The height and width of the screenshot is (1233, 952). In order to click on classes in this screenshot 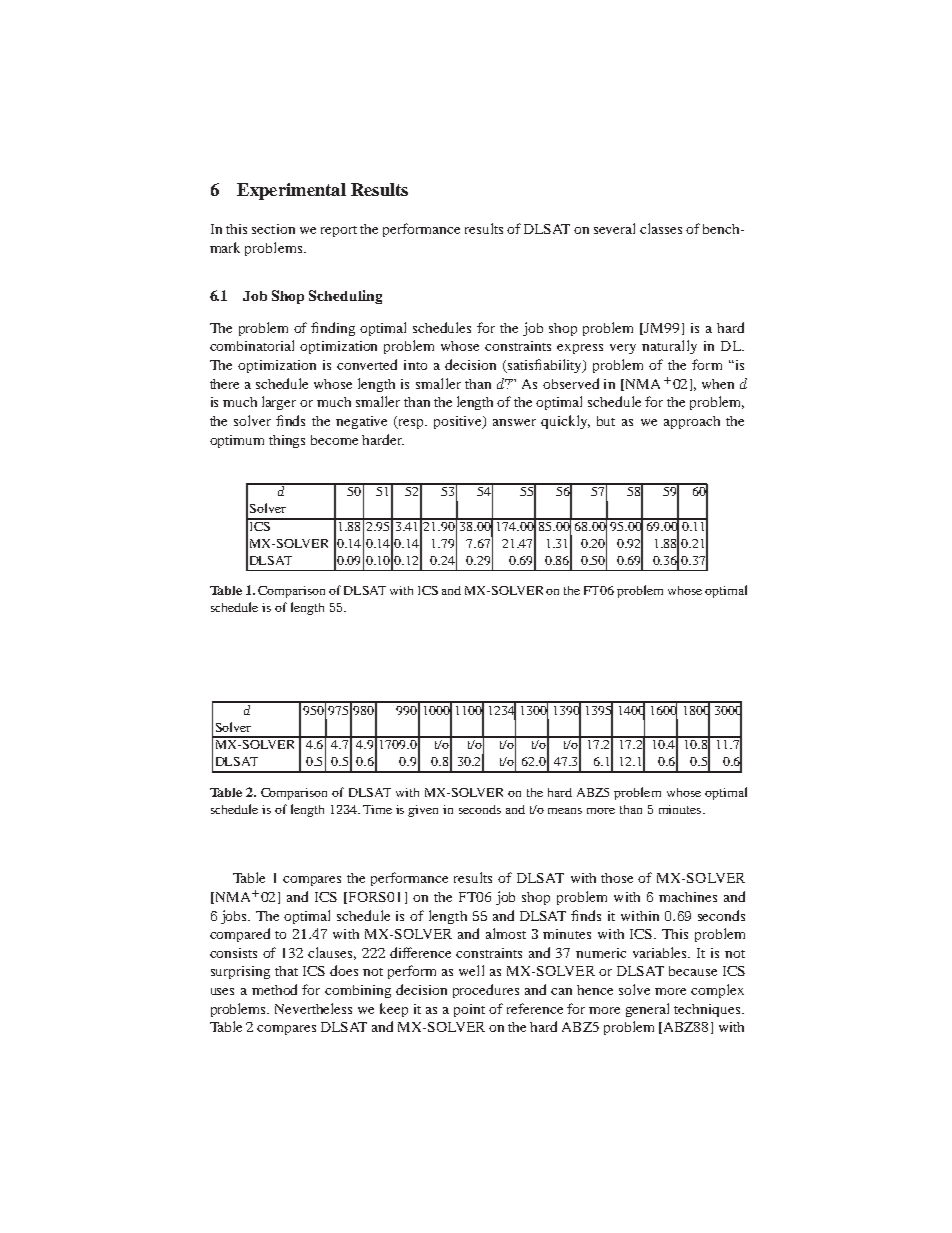, I will do `click(661, 228)`.
